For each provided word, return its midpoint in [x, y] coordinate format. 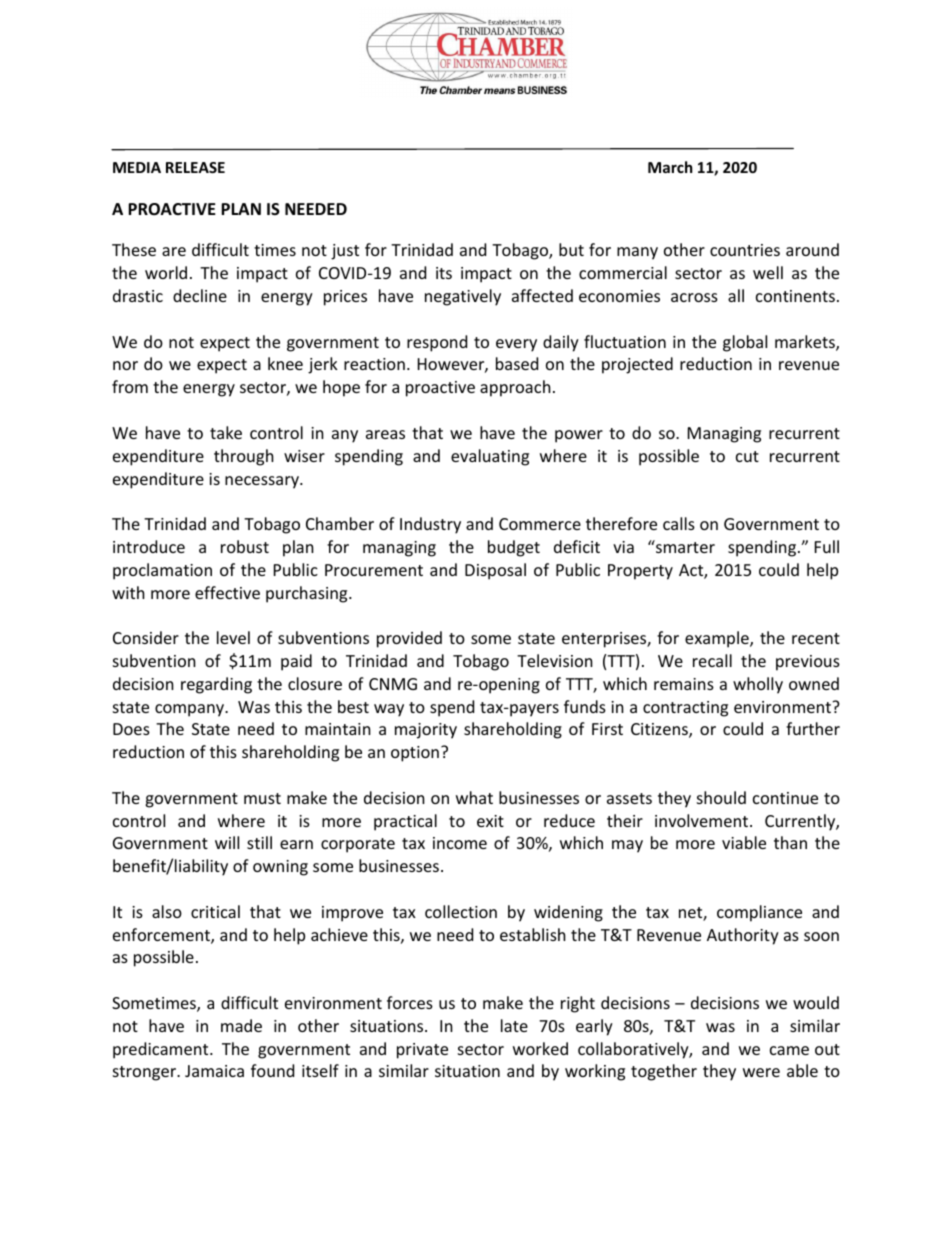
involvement [703, 820]
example [718, 639]
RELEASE [195, 167]
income [460, 843]
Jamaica [214, 1071]
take [226, 432]
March [670, 167]
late [514, 1025]
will [227, 842]
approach [515, 388]
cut [747, 456]
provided [409, 639]
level [233, 637]
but [571, 249]
